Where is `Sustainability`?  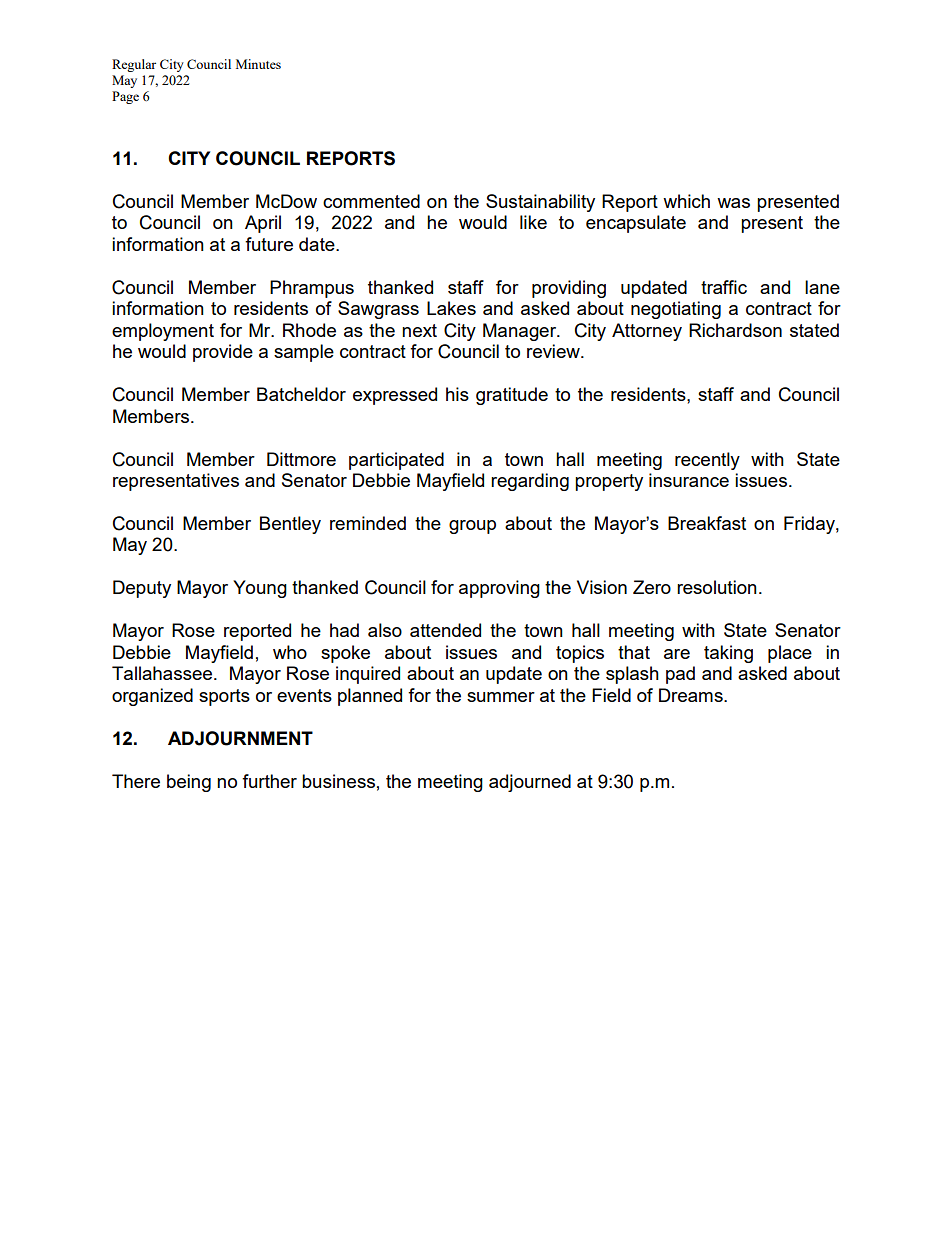 Sustainability is located at coordinates (540, 203).
